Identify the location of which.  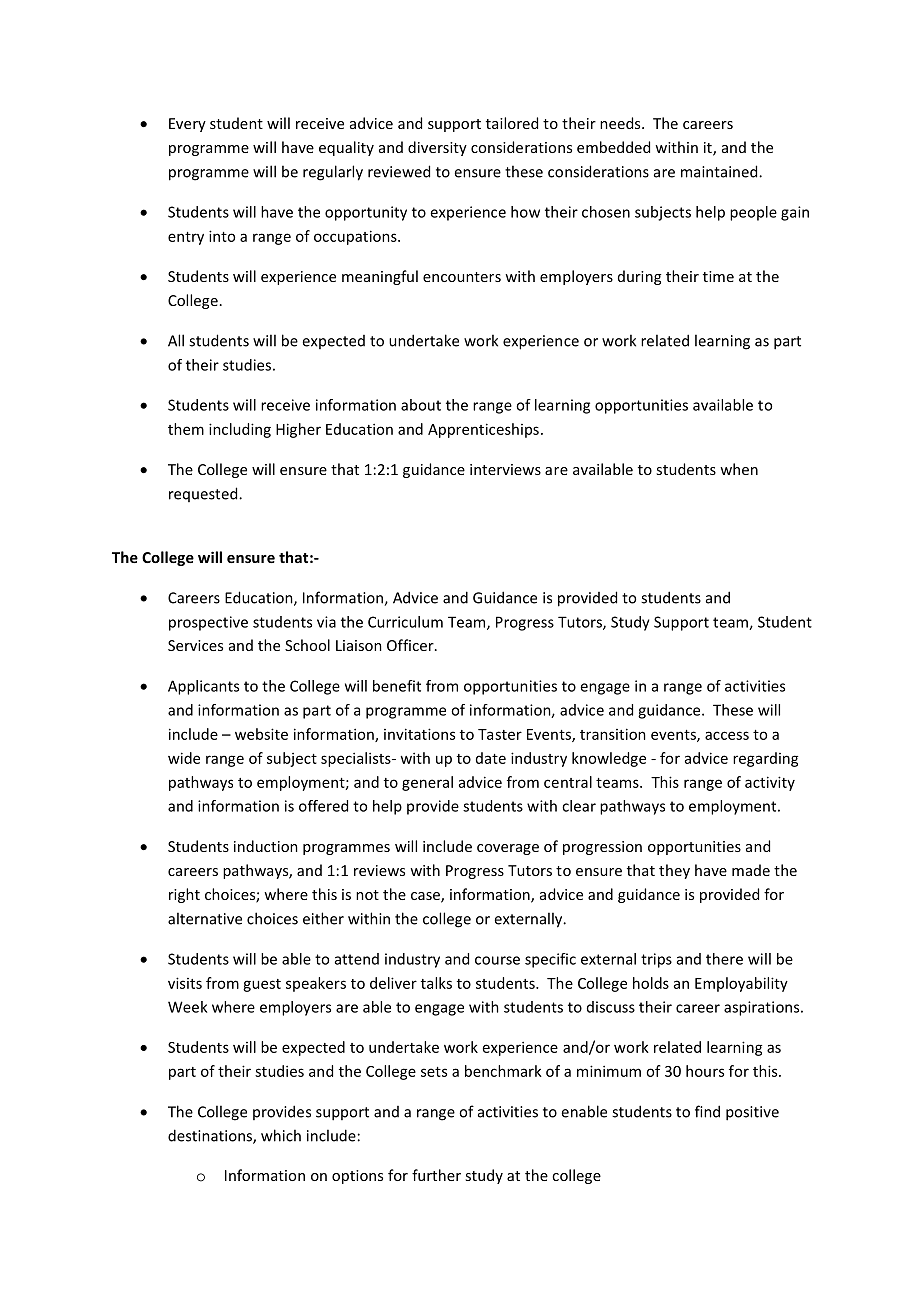
(281, 1135).
